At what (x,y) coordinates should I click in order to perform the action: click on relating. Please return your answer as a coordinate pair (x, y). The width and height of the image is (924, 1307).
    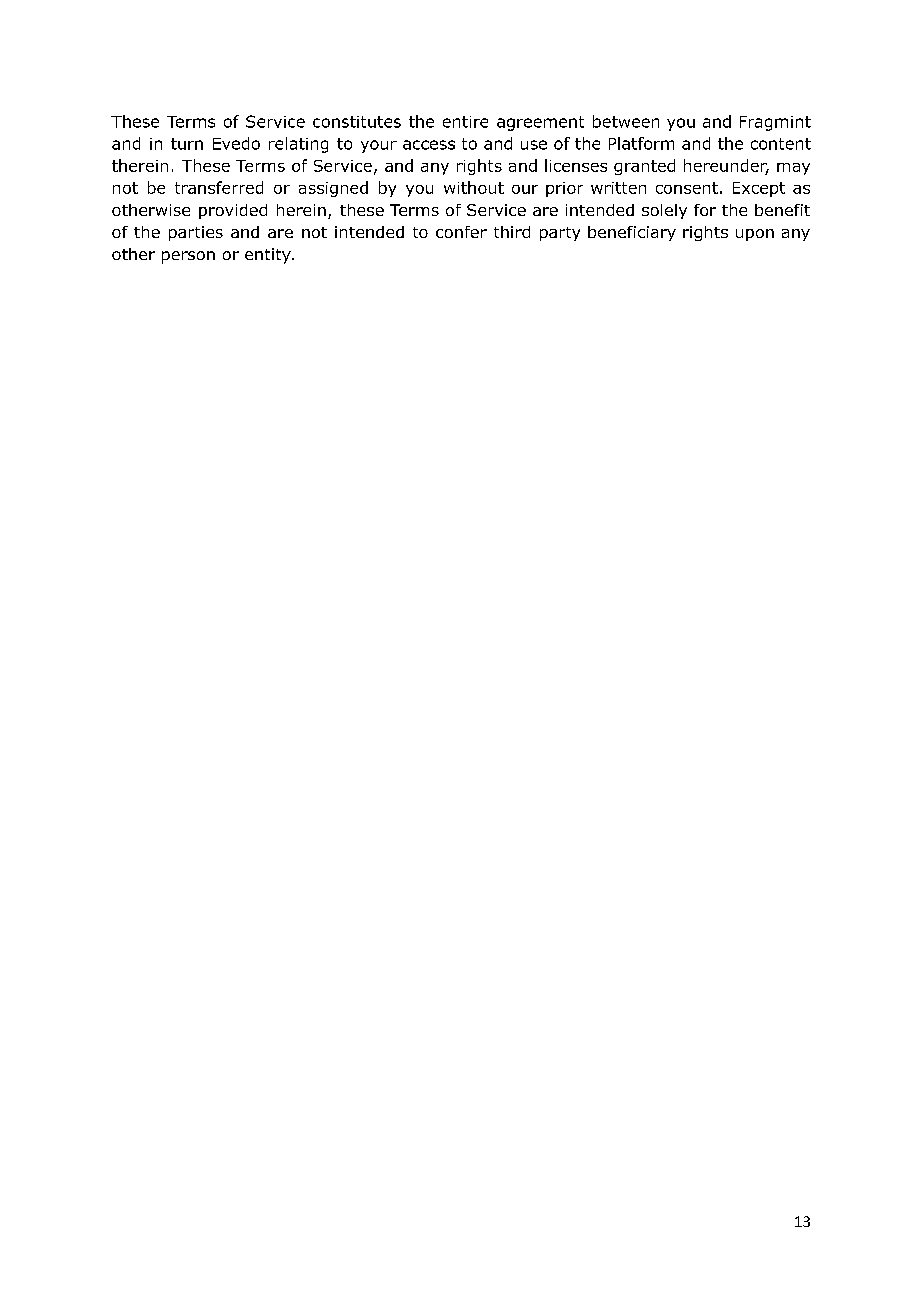
    Looking at the image, I should click on (298, 145).
